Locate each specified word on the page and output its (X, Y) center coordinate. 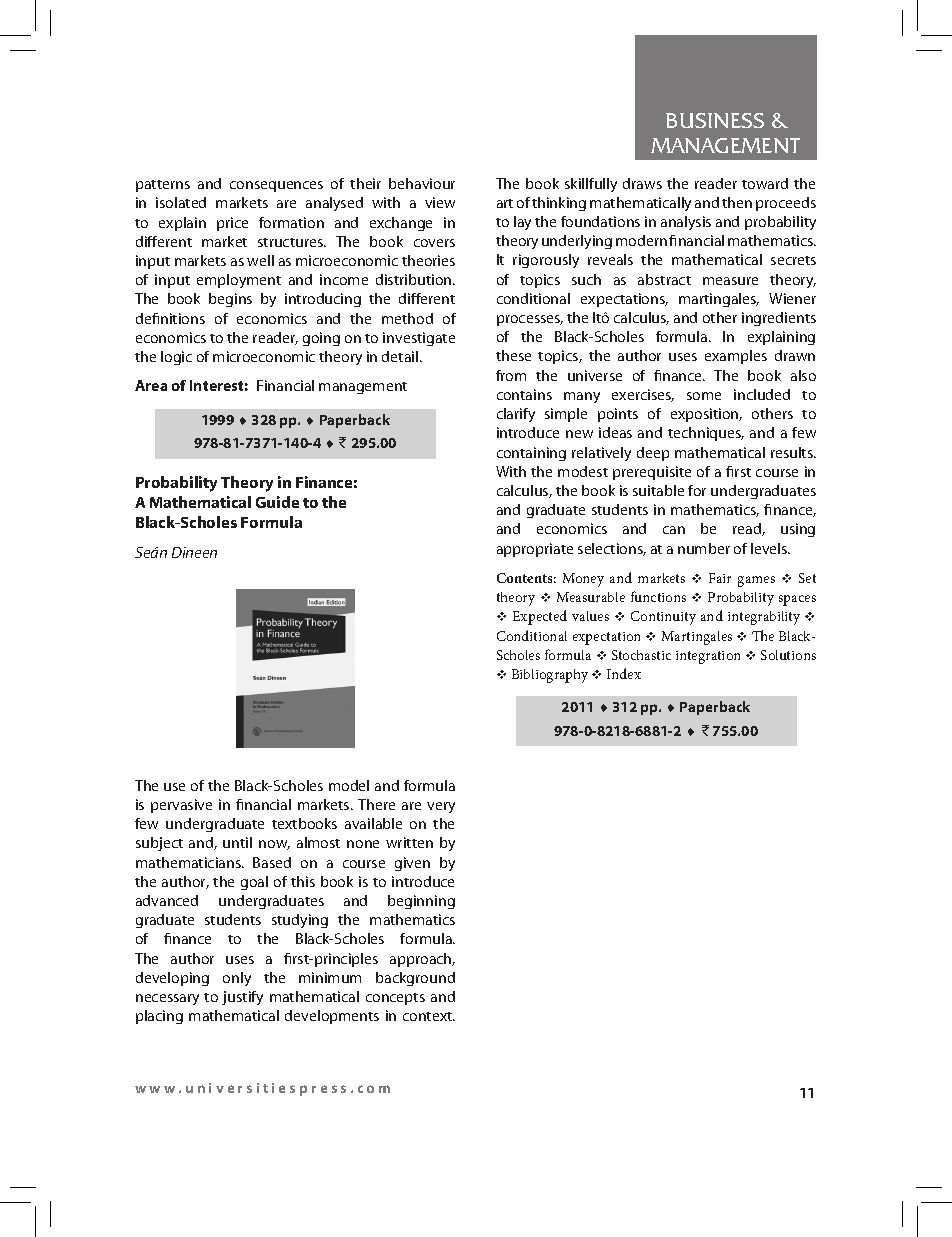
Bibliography (550, 676)
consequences (276, 186)
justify (242, 998)
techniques (706, 434)
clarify (516, 415)
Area (151, 385)
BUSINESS (715, 120)
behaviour (422, 183)
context (429, 1016)
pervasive (181, 806)
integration (708, 657)
